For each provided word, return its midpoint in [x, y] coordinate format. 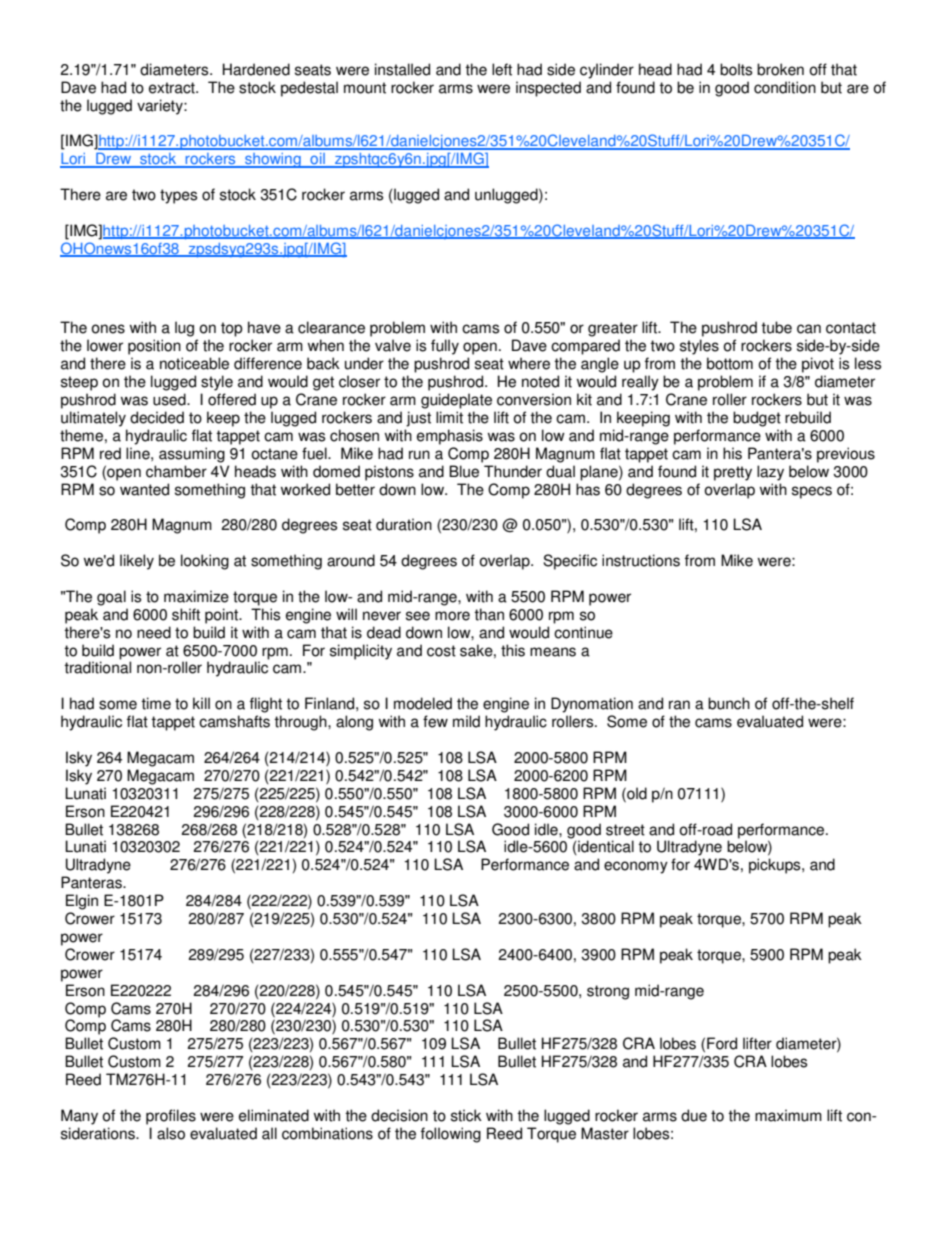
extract [173, 88]
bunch [729, 703]
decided [157, 417]
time [156, 703]
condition [785, 87]
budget [757, 419]
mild [466, 721]
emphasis [450, 437]
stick [466, 1115]
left [502, 69]
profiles [171, 1117]
